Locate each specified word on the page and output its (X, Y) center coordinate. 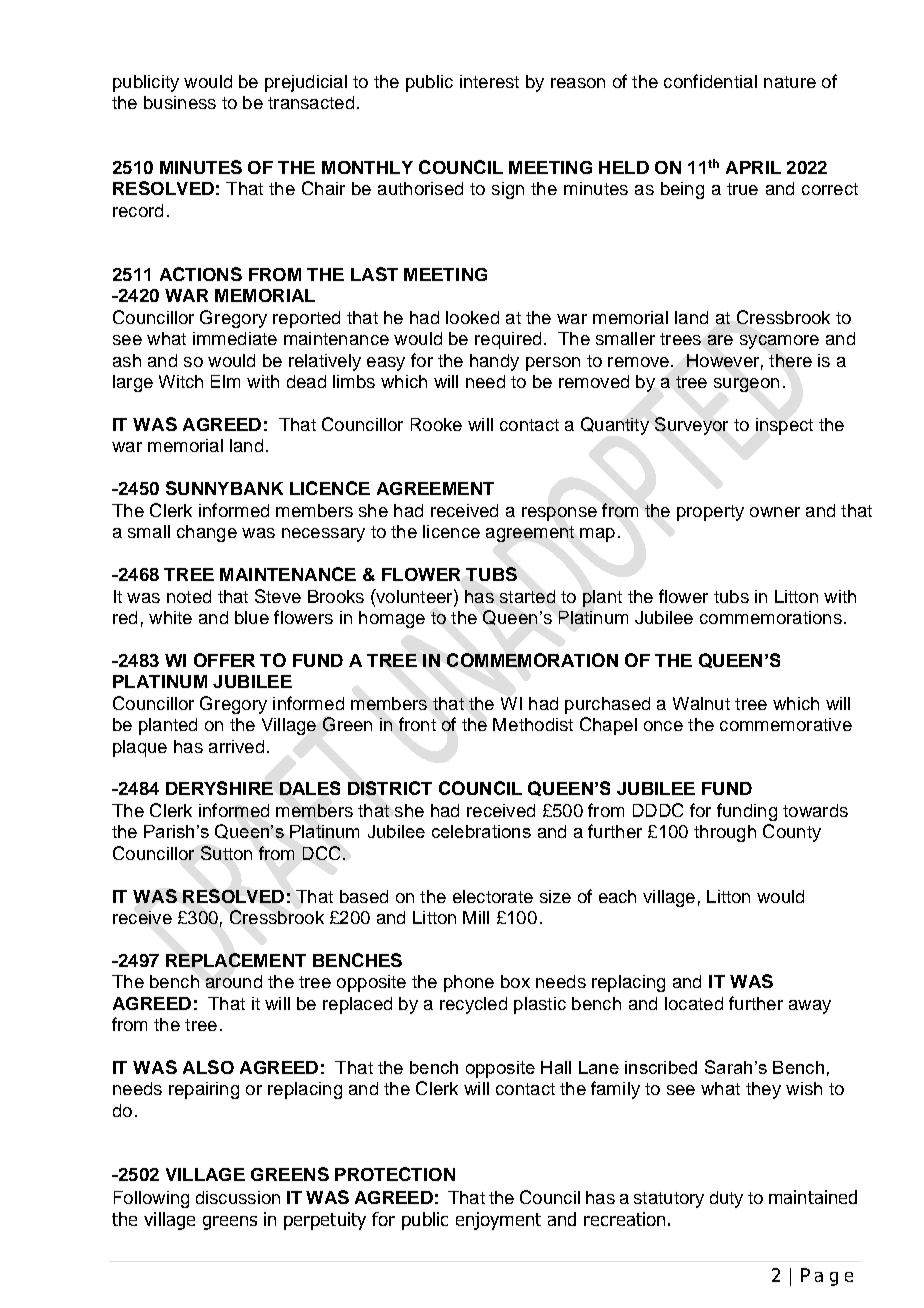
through (725, 833)
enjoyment (498, 1221)
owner (775, 512)
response (559, 514)
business (180, 102)
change (207, 533)
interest (489, 81)
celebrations (481, 831)
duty (726, 1199)
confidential (710, 81)
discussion (238, 1197)
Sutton (226, 853)
